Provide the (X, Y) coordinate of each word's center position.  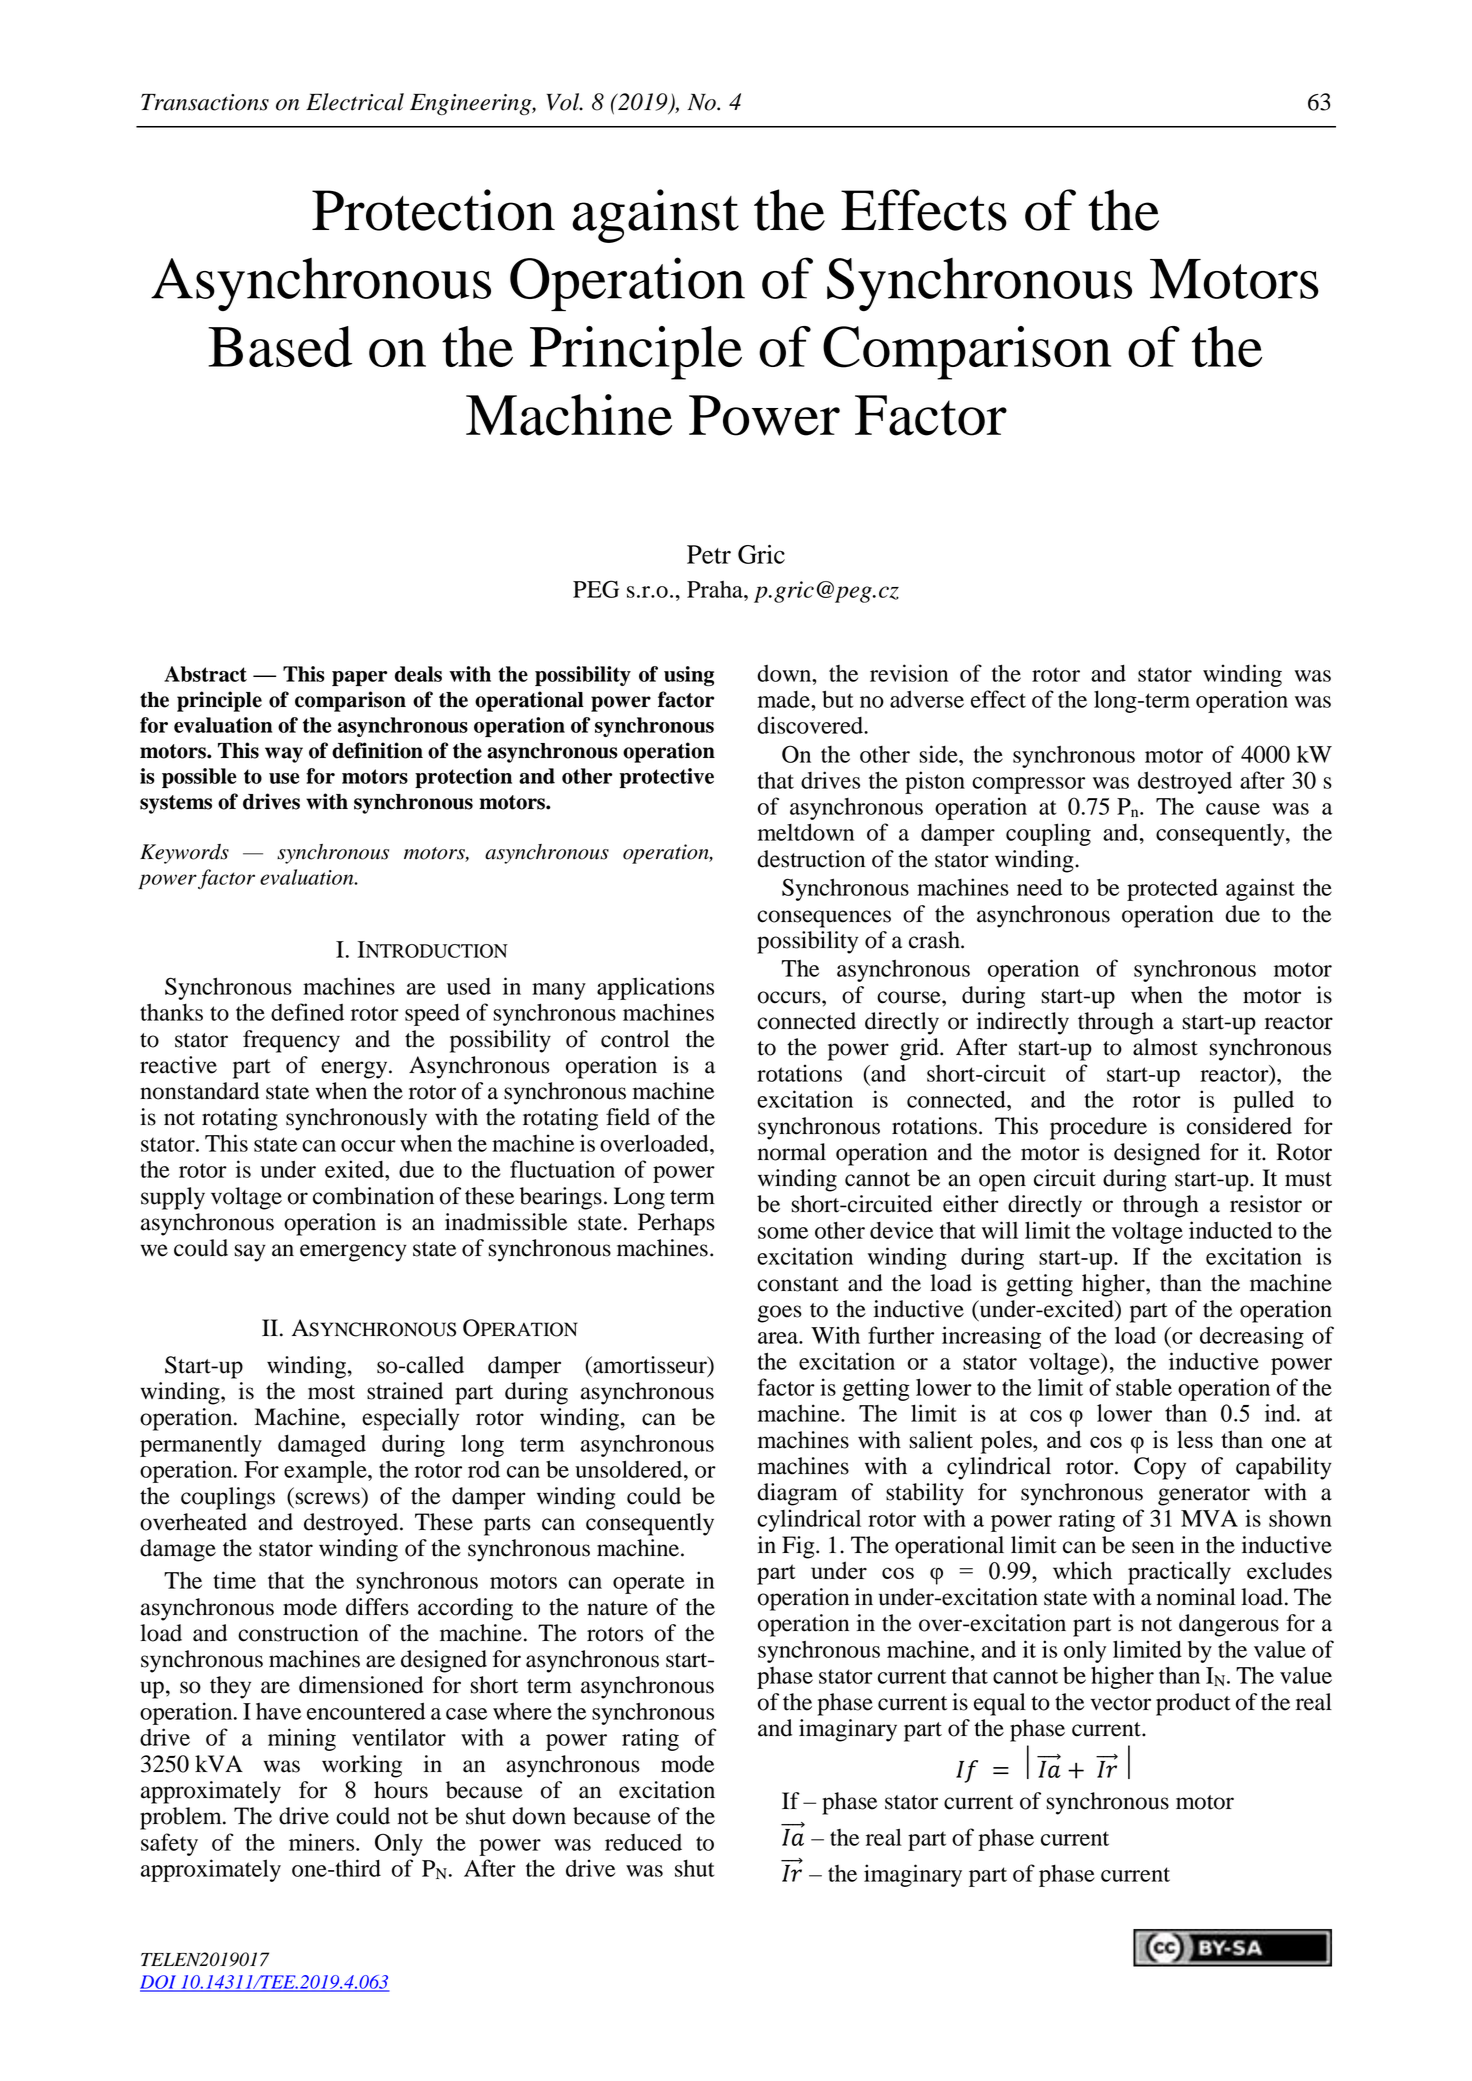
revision (909, 673)
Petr (709, 554)
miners (323, 1842)
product (1193, 1704)
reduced (643, 1842)
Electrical (355, 102)
